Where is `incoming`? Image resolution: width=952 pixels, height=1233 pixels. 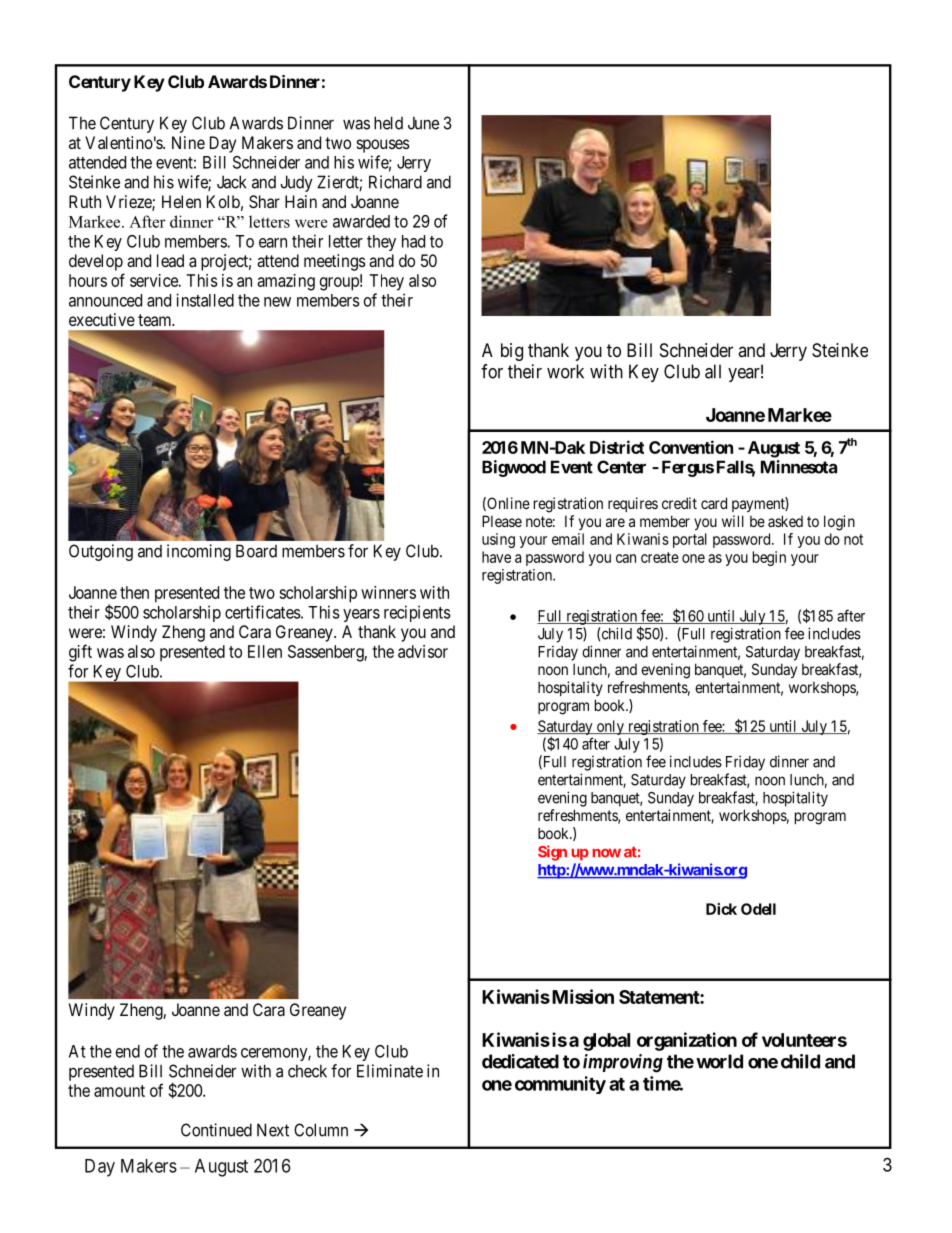 incoming is located at coordinates (199, 552).
